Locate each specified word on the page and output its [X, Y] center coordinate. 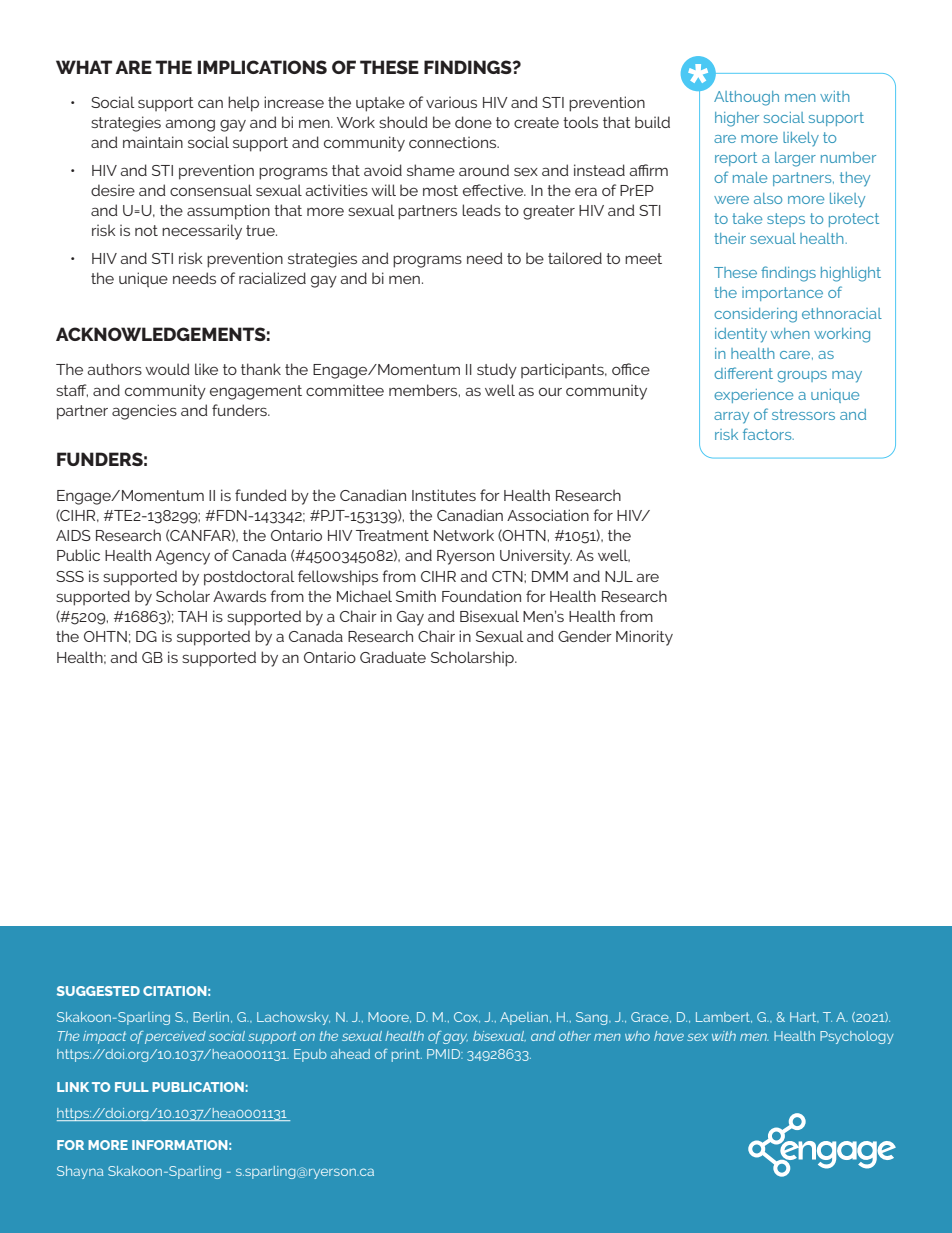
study [497, 371]
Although [746, 98]
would [167, 369]
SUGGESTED [98, 991]
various [451, 102]
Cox [467, 1017]
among [190, 125]
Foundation [481, 596]
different [743, 373]
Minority [644, 638]
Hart [804, 1017]
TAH [192, 616]
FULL [132, 1087]
